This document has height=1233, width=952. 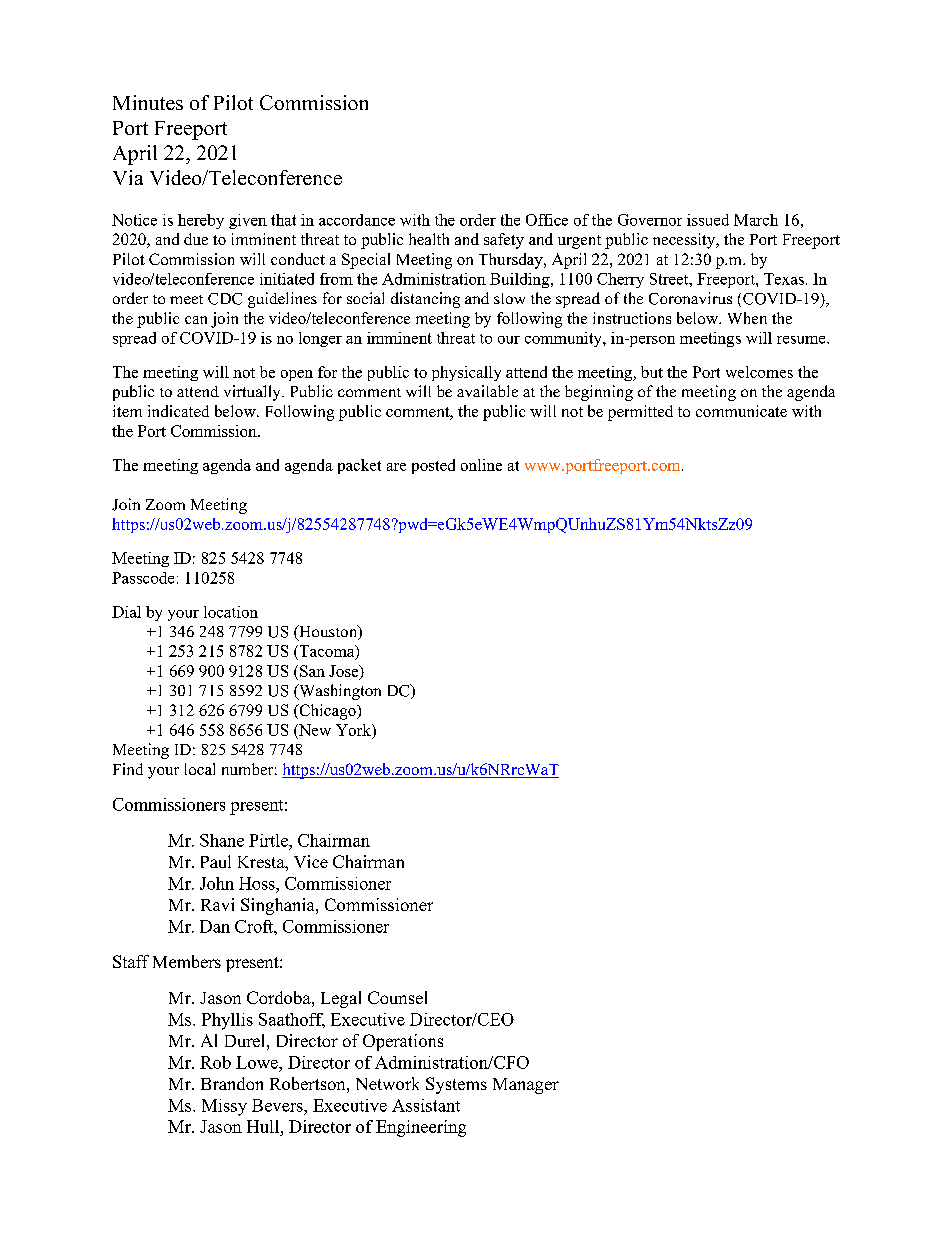 What do you see at coordinates (747, 318) in the document?
I see `When` at bounding box center [747, 318].
